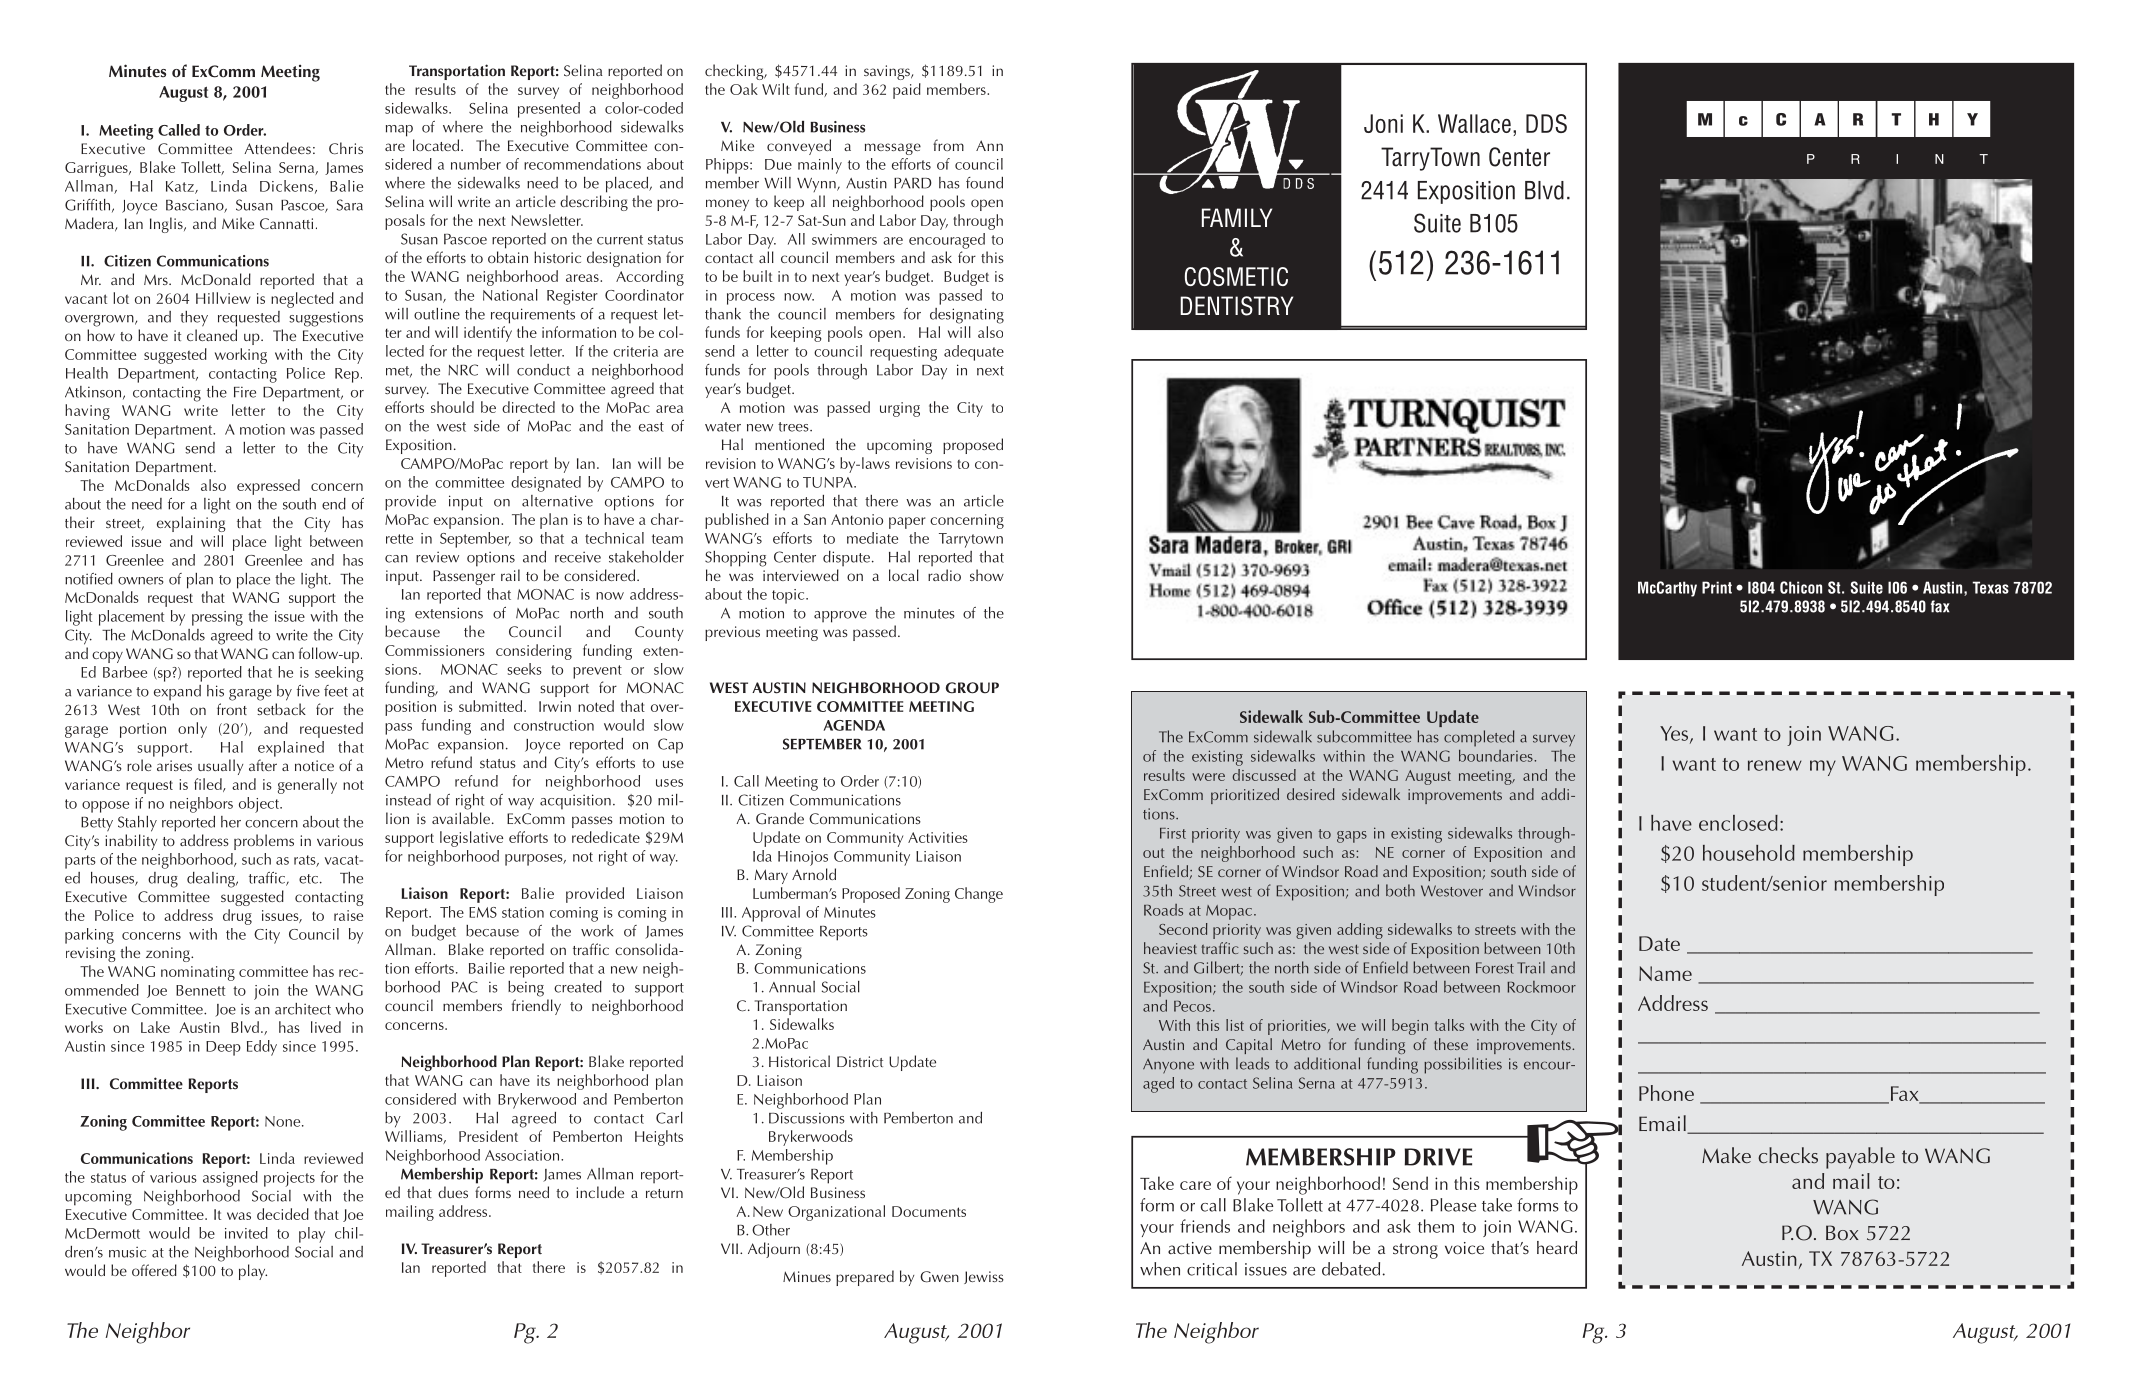 The image size is (2137, 1383). What do you see at coordinates (246, 1233) in the screenshot?
I see `invited` at bounding box center [246, 1233].
